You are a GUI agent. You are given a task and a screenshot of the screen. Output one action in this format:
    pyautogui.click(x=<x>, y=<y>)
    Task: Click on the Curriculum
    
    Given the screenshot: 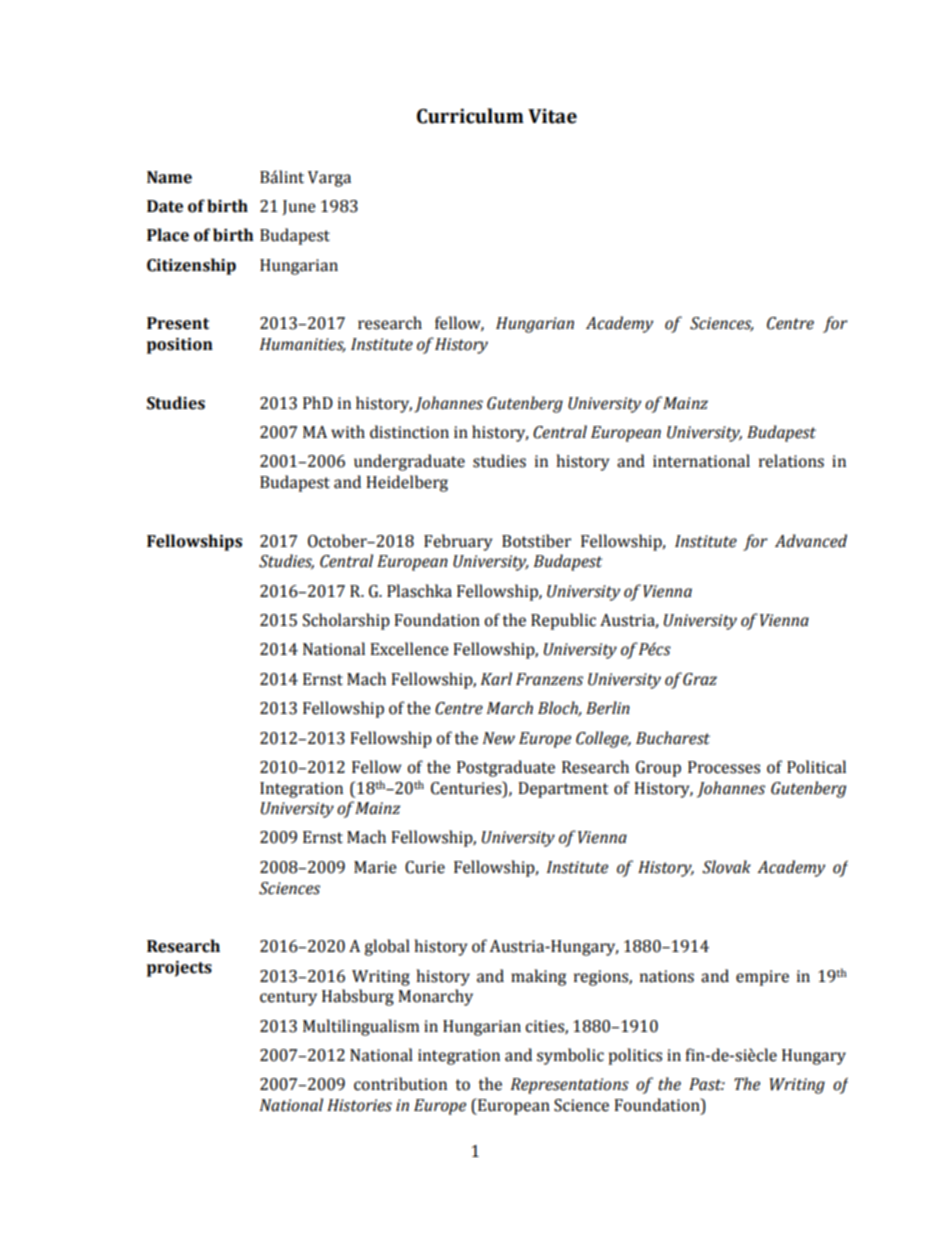 What is the action you would take?
    pyautogui.click(x=470, y=116)
